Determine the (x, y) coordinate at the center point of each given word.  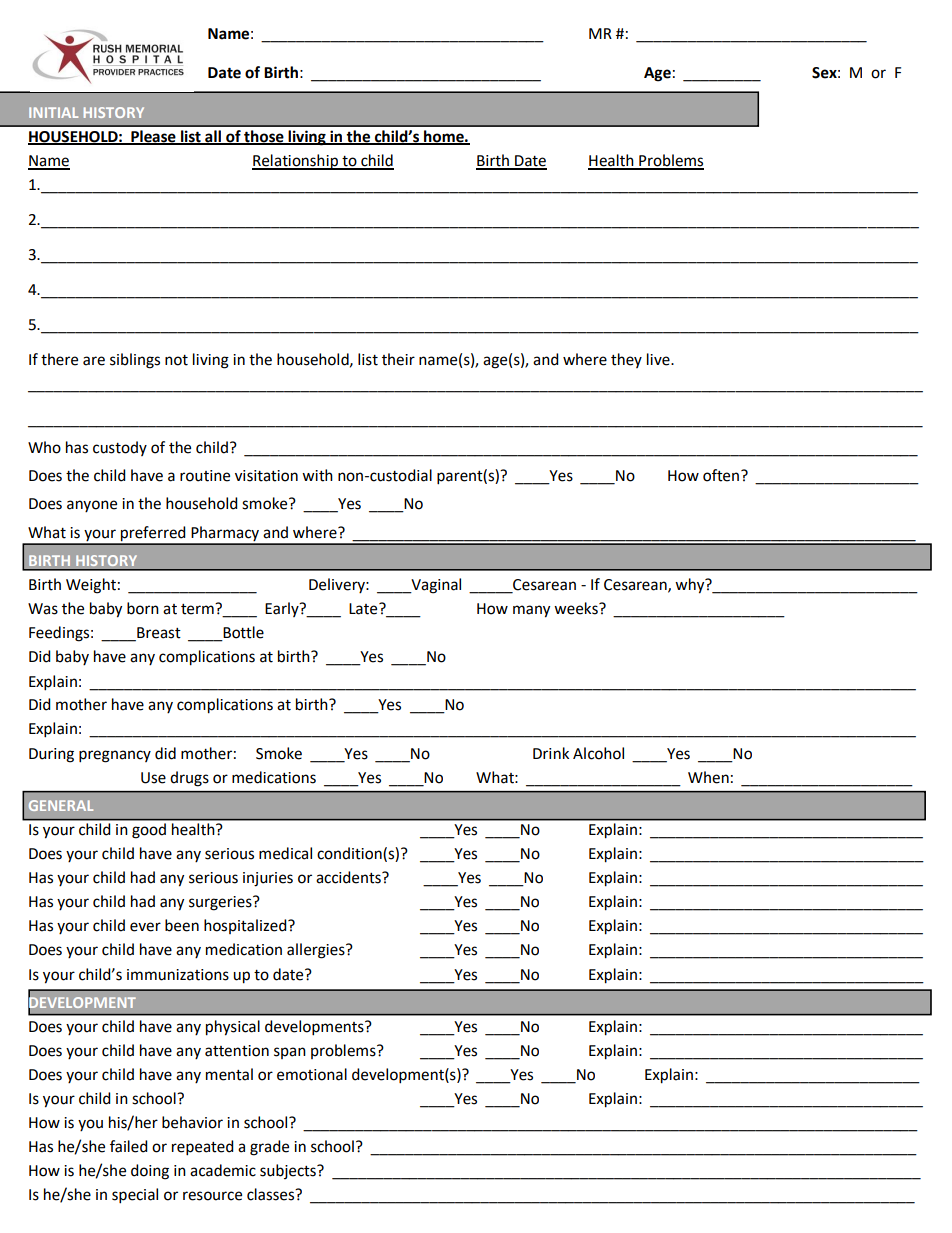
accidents (349, 877)
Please (153, 137)
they (626, 360)
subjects (289, 1171)
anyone (92, 506)
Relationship (296, 162)
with (317, 475)
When (708, 777)
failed (129, 1146)
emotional (312, 1074)
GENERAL (61, 805)
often (721, 475)
